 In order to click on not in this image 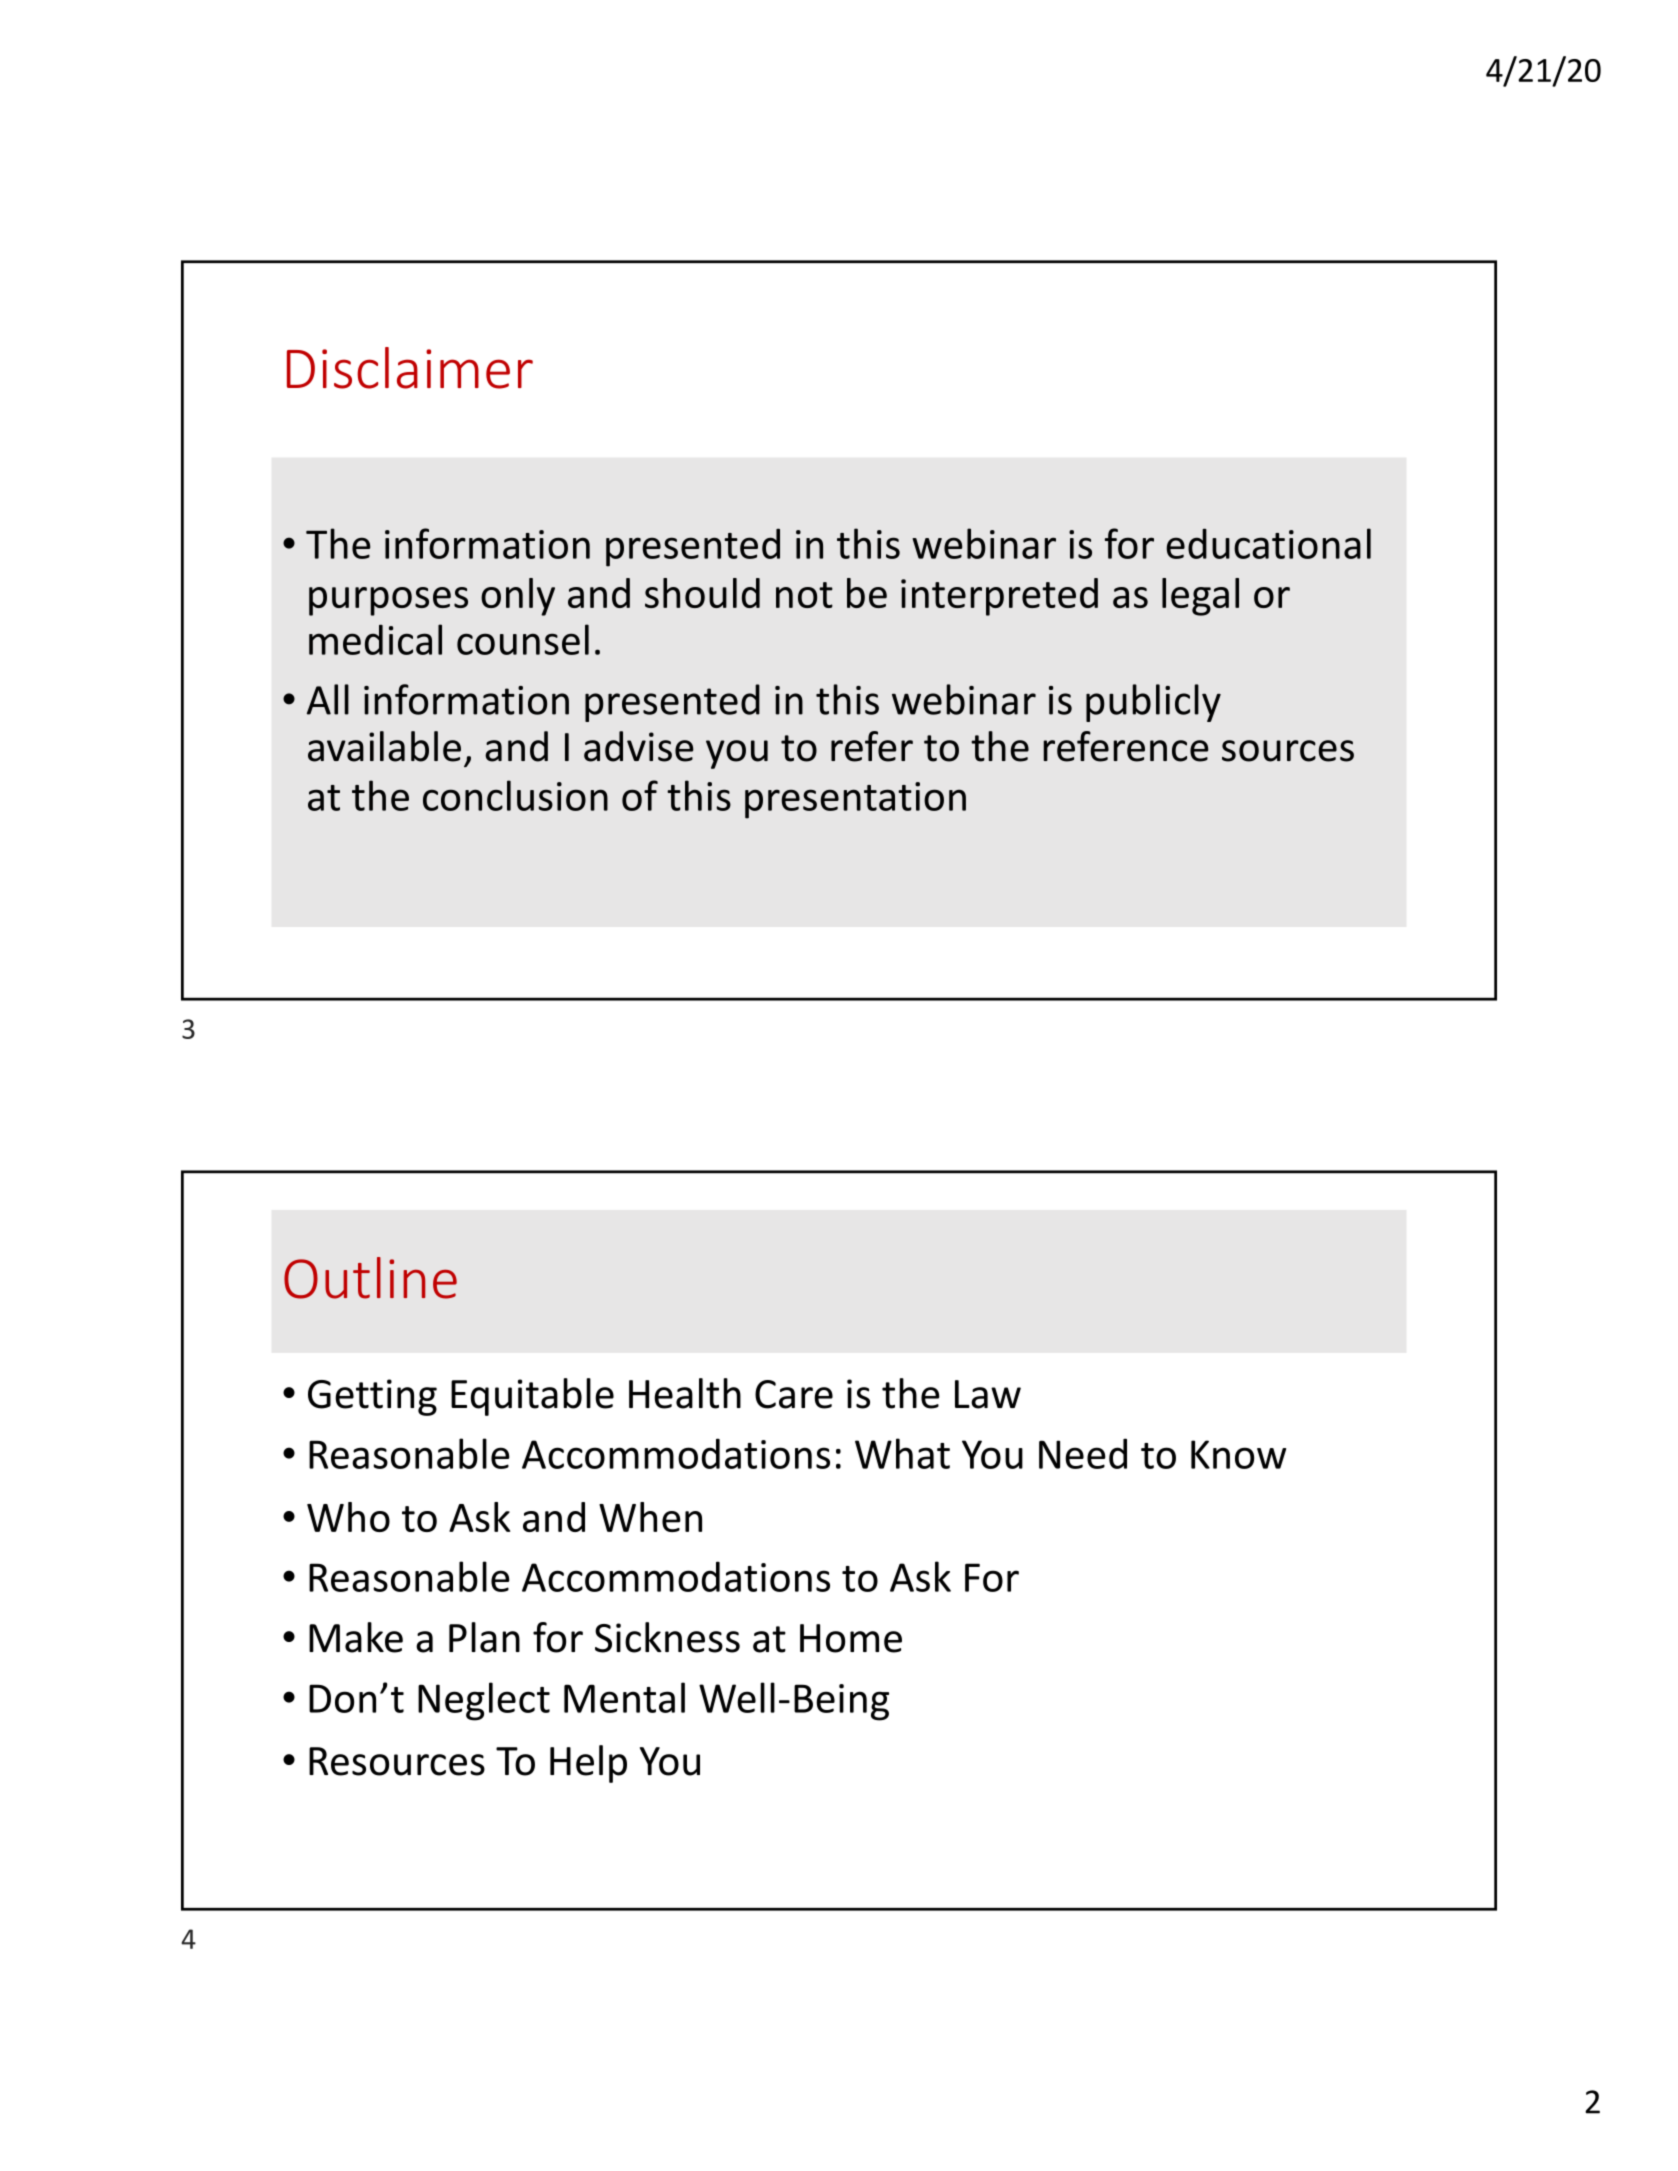, I will do `click(804, 595)`.
